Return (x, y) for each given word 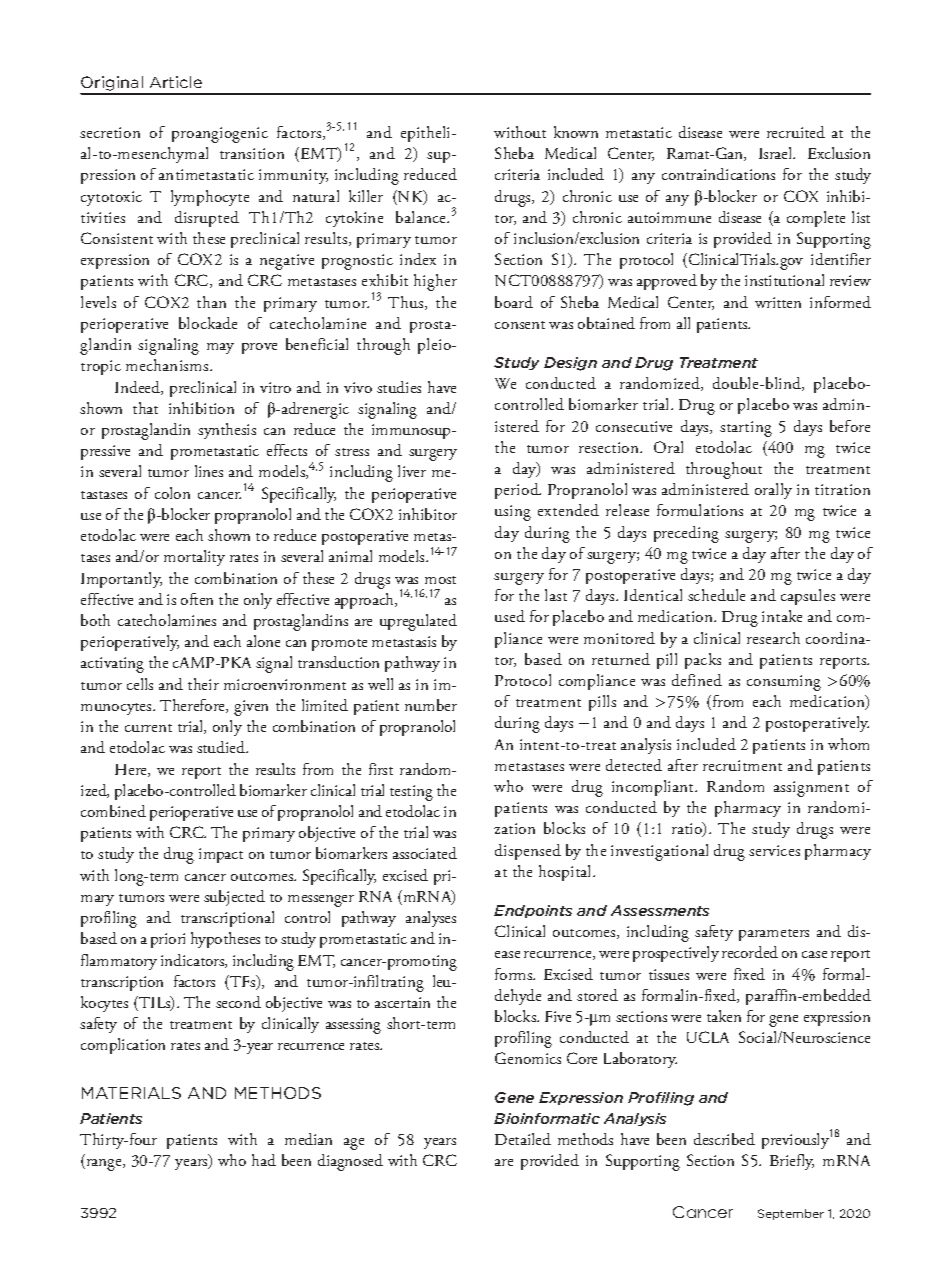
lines (209, 471)
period (518, 491)
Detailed (523, 1139)
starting (746, 429)
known (576, 132)
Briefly (792, 1162)
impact (221, 855)
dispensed (528, 852)
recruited (796, 132)
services (774, 850)
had (264, 1160)
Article (176, 82)
